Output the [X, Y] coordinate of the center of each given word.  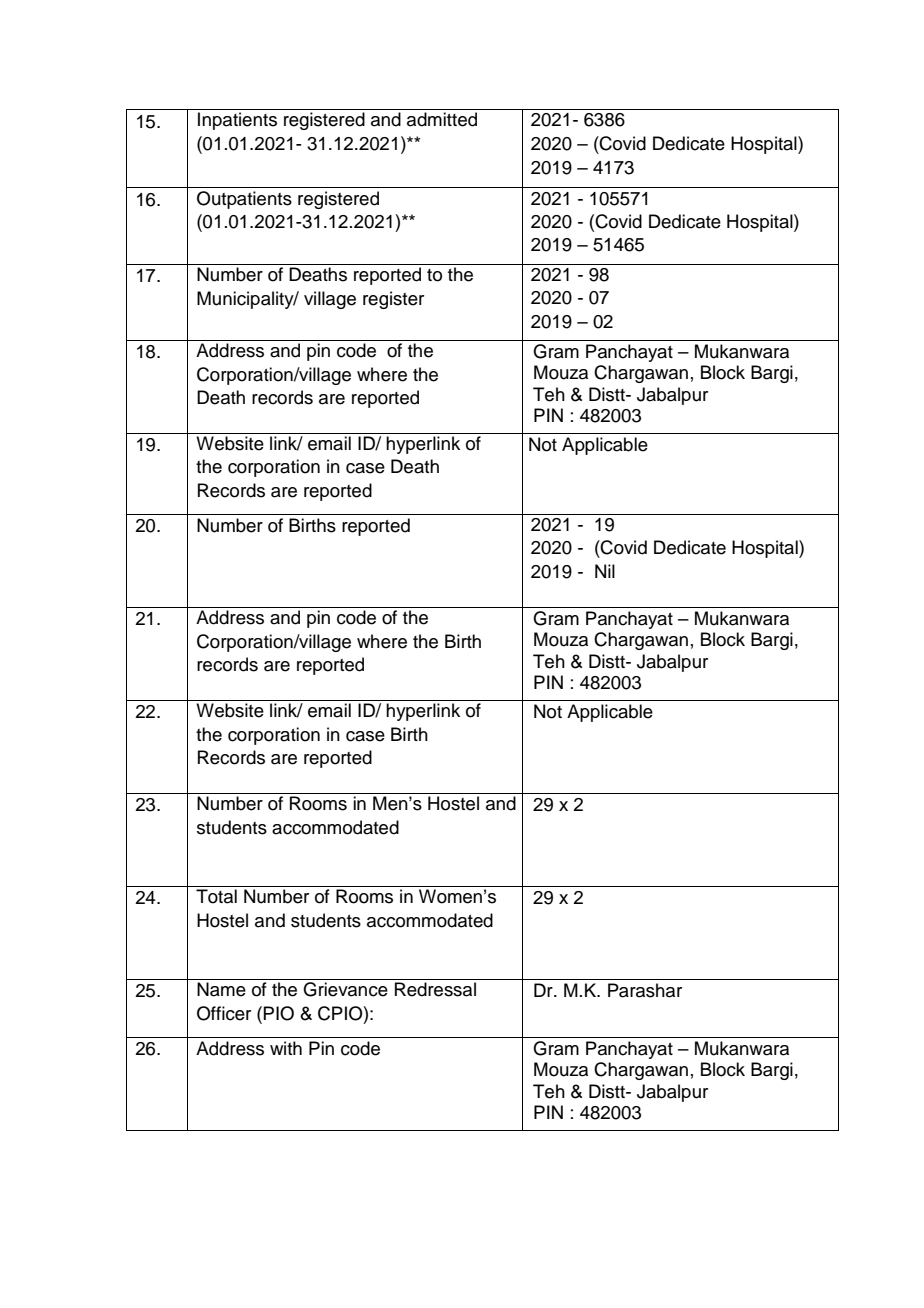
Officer [224, 1013]
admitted [442, 119]
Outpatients [244, 200]
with [286, 1048]
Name [221, 989]
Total [216, 896]
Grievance [345, 989]
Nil [605, 571]
